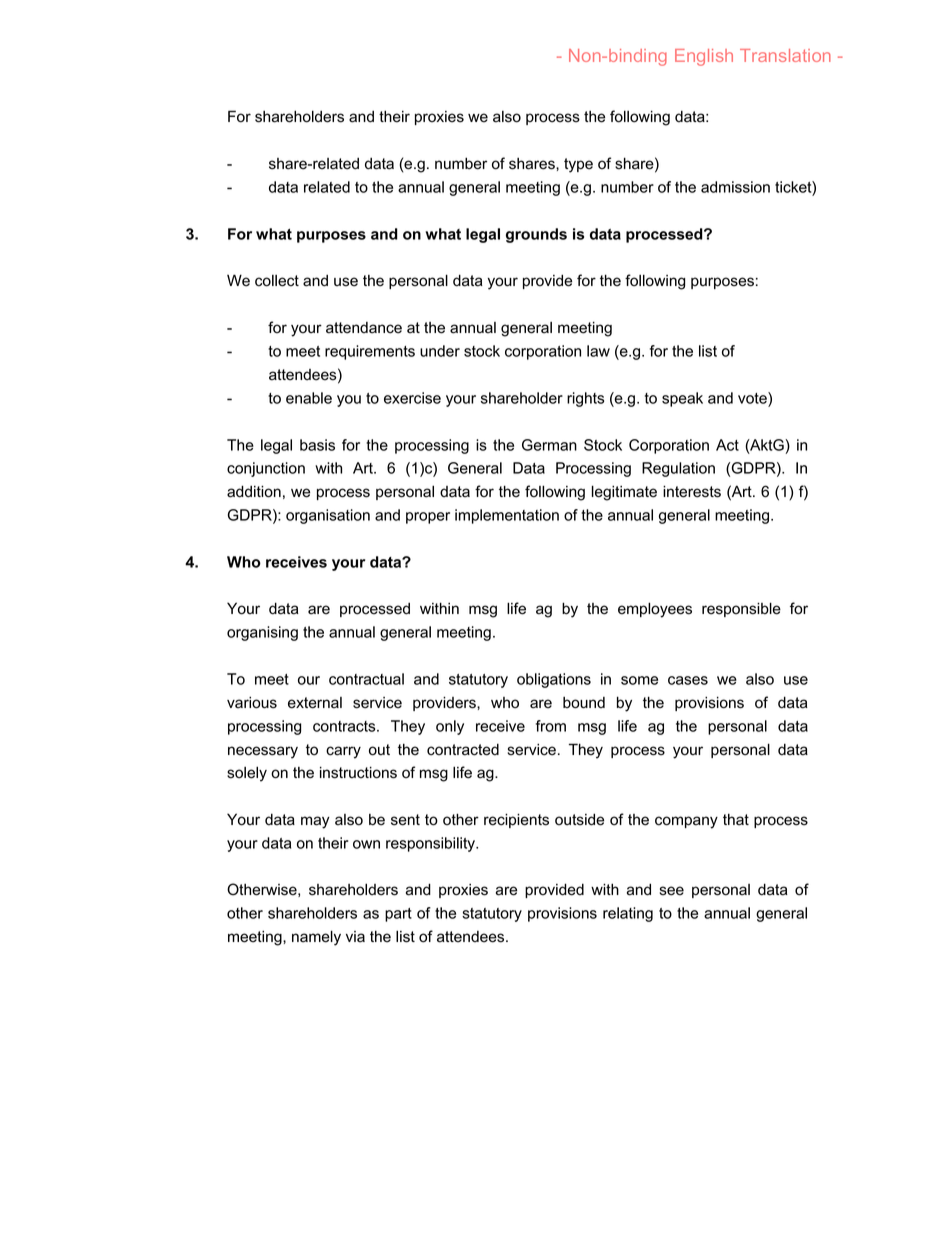 The width and height of the screenshot is (952, 1233). Describe the element at coordinates (536, 235) in the screenshot. I see `grounds` at that location.
